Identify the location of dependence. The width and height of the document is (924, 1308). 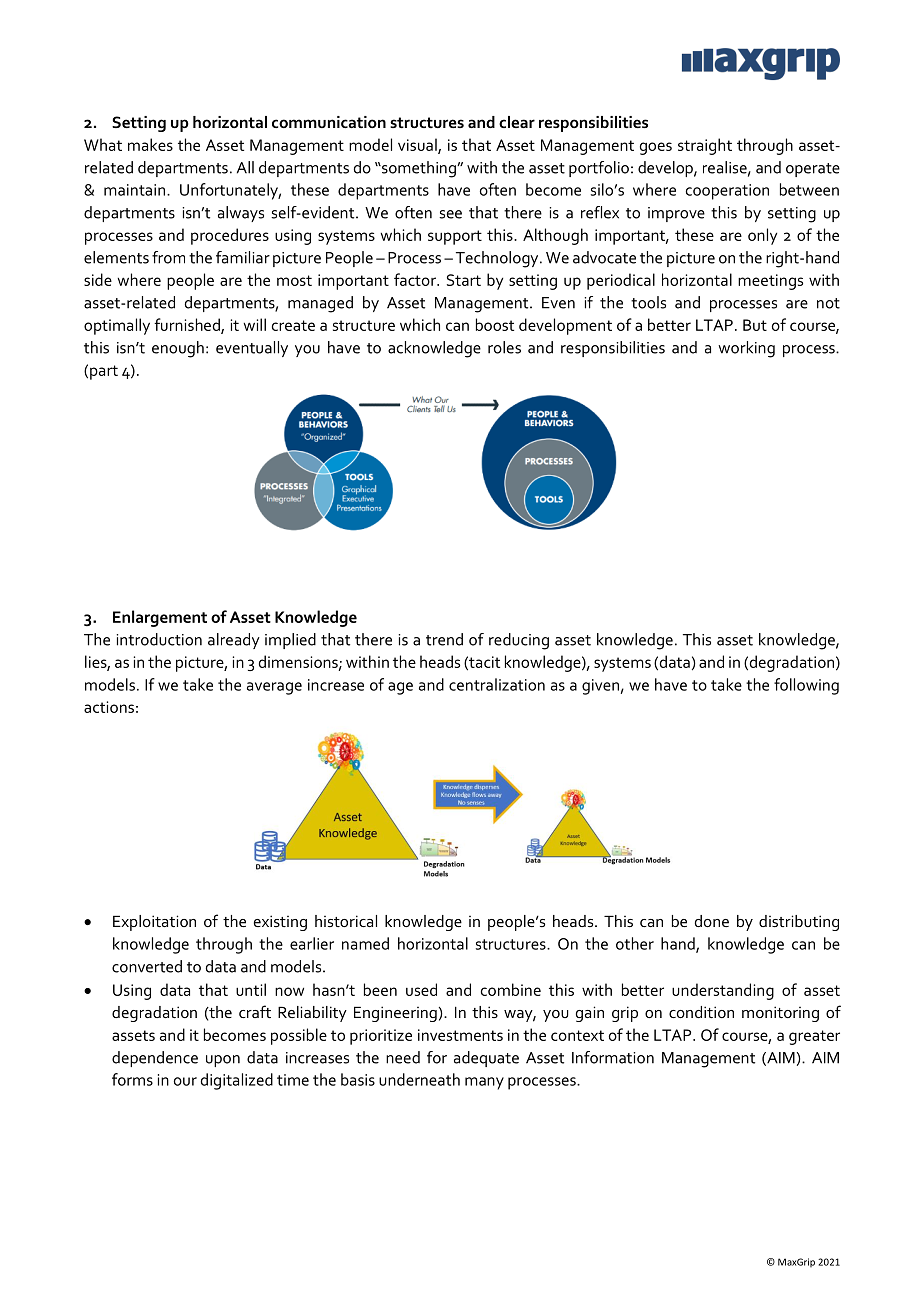
(155, 1059).
